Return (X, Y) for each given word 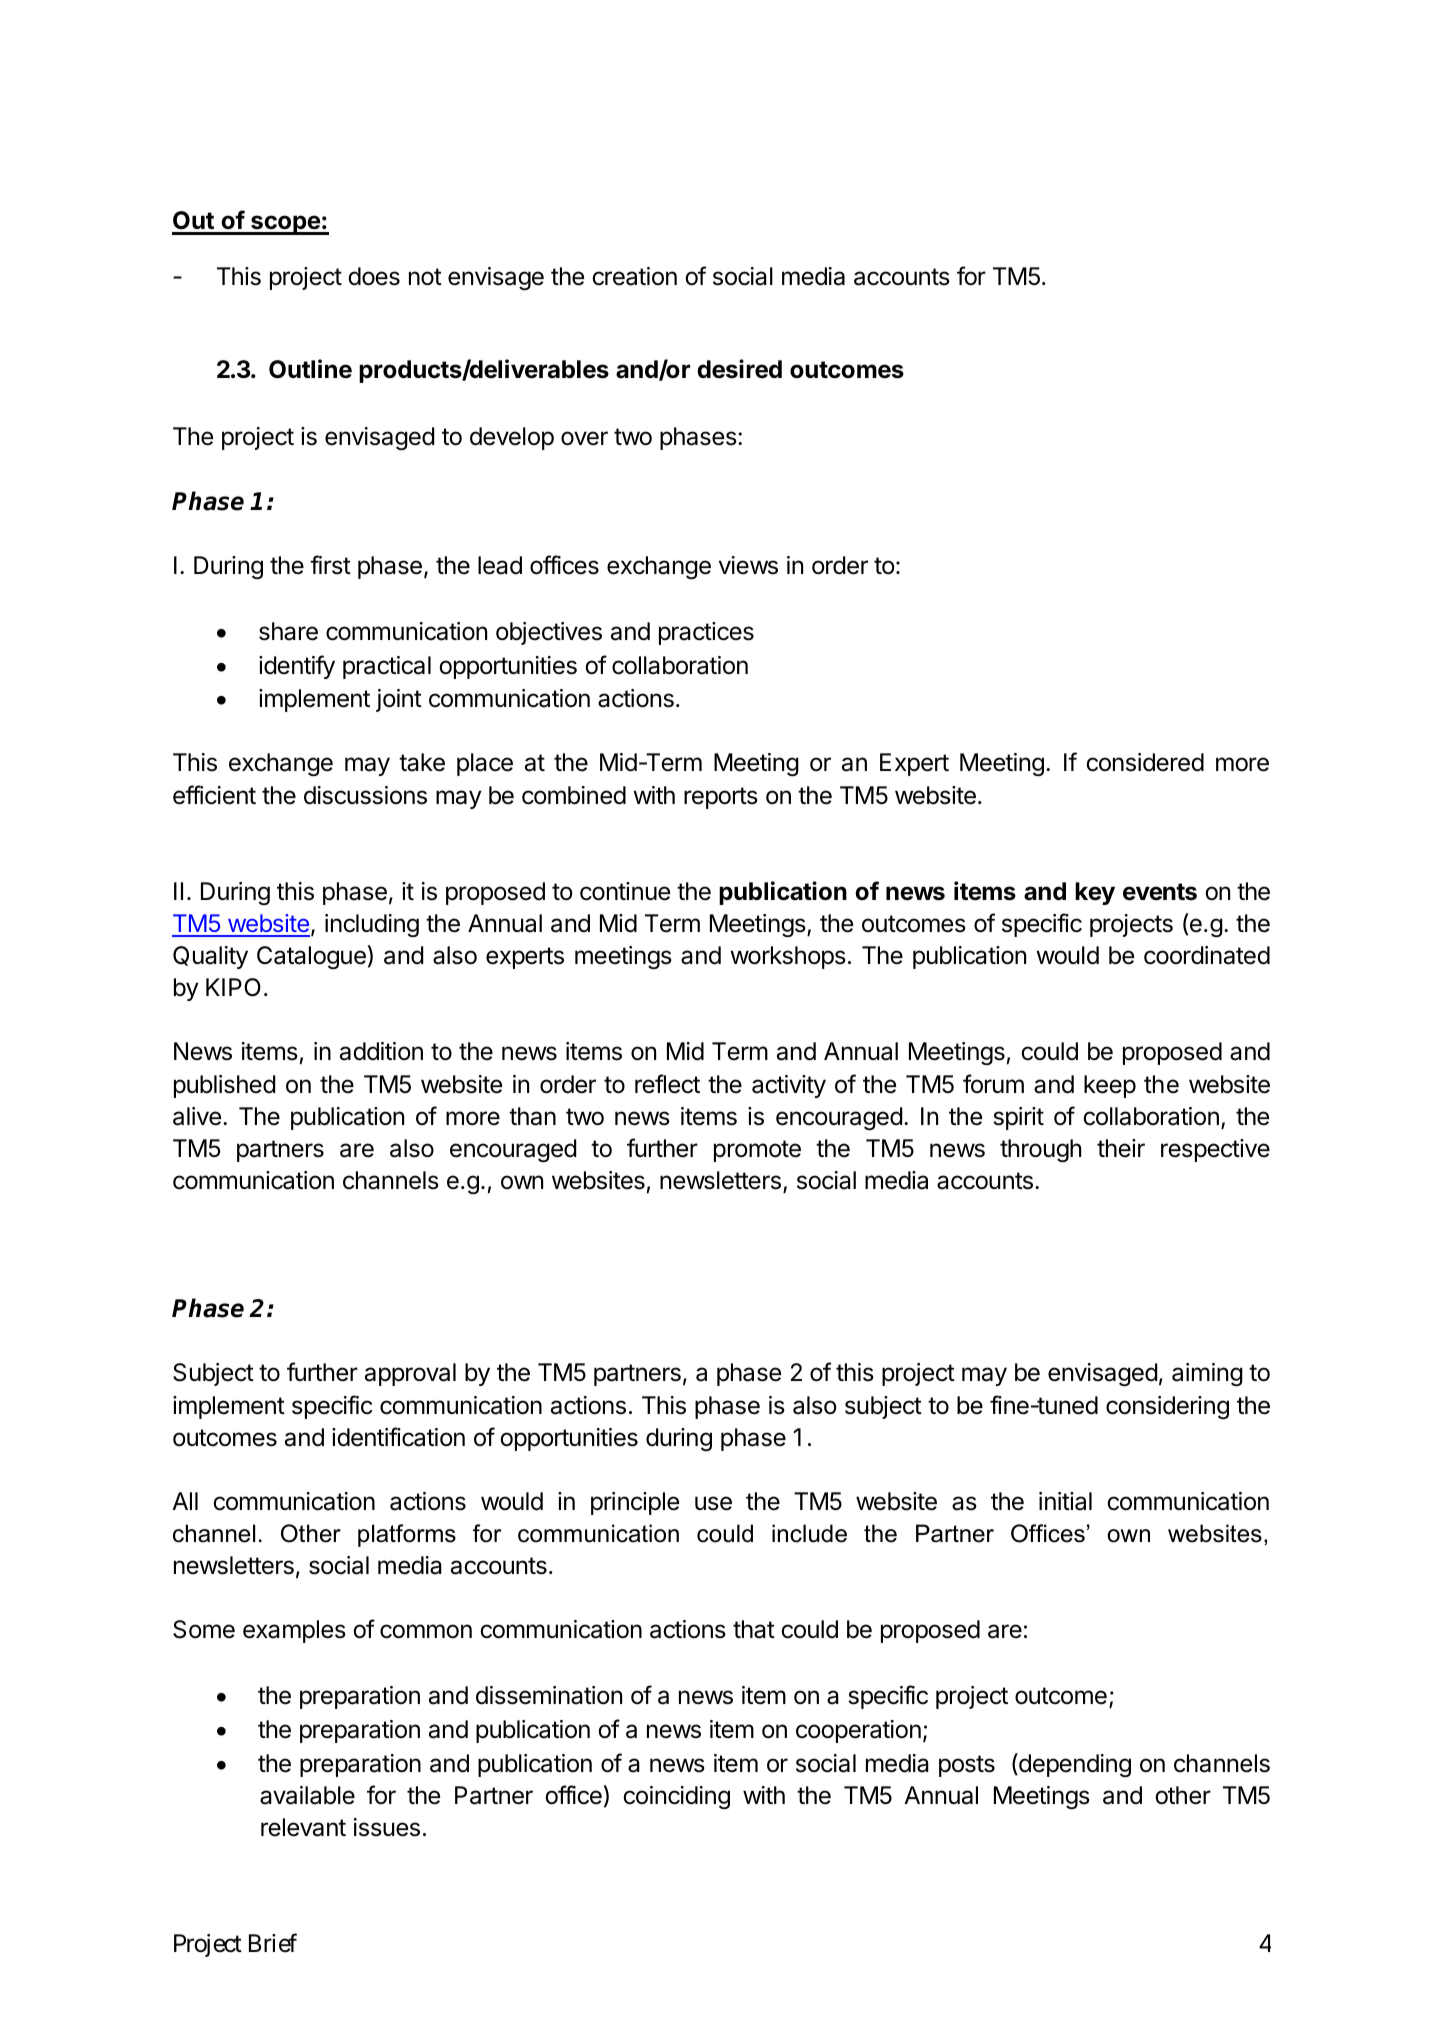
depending (1074, 1765)
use (713, 1503)
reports (721, 798)
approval (410, 1374)
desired (739, 369)
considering (1167, 1407)
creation (634, 276)
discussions (365, 795)
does (374, 276)
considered (1145, 762)
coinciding (676, 1797)
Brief (273, 1943)
